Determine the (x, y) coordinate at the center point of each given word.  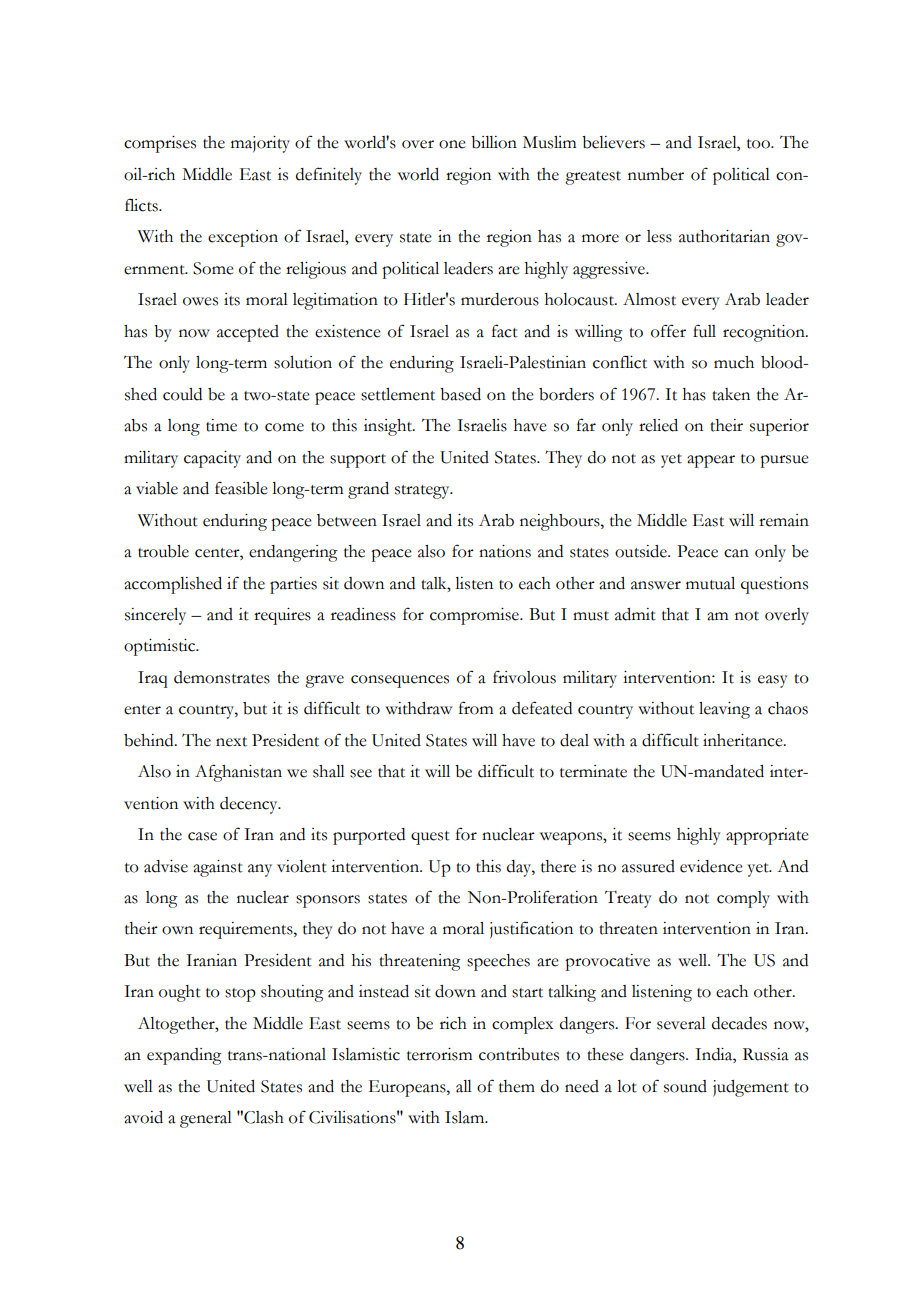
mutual (710, 583)
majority (260, 144)
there (558, 866)
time (221, 425)
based (460, 394)
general (206, 1119)
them (517, 1086)
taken (731, 394)
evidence (711, 866)
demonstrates (222, 677)
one (452, 144)
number (656, 174)
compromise (475, 616)
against (218, 868)
